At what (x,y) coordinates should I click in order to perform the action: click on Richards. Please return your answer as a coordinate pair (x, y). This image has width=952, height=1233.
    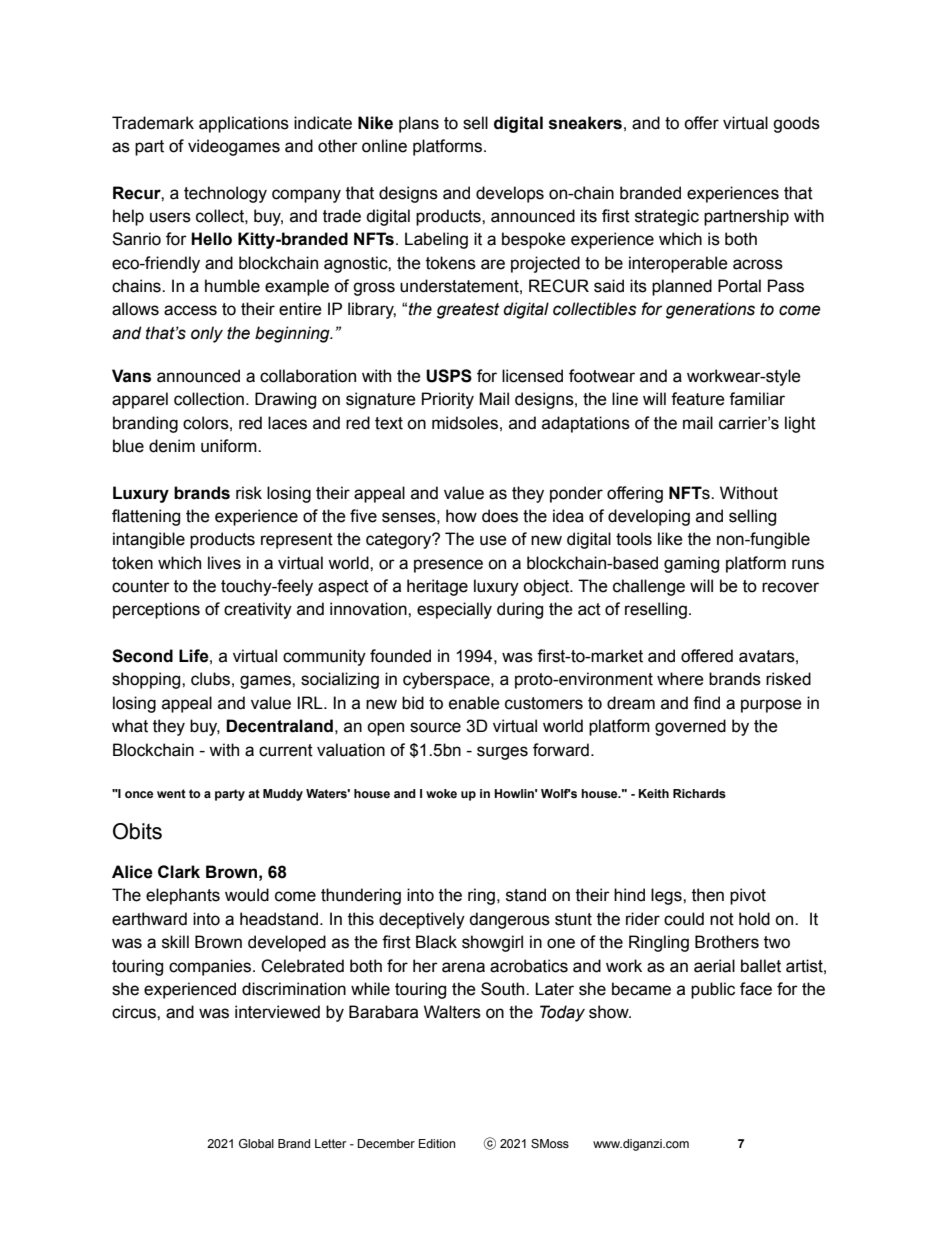
    Looking at the image, I should click on (699, 793).
